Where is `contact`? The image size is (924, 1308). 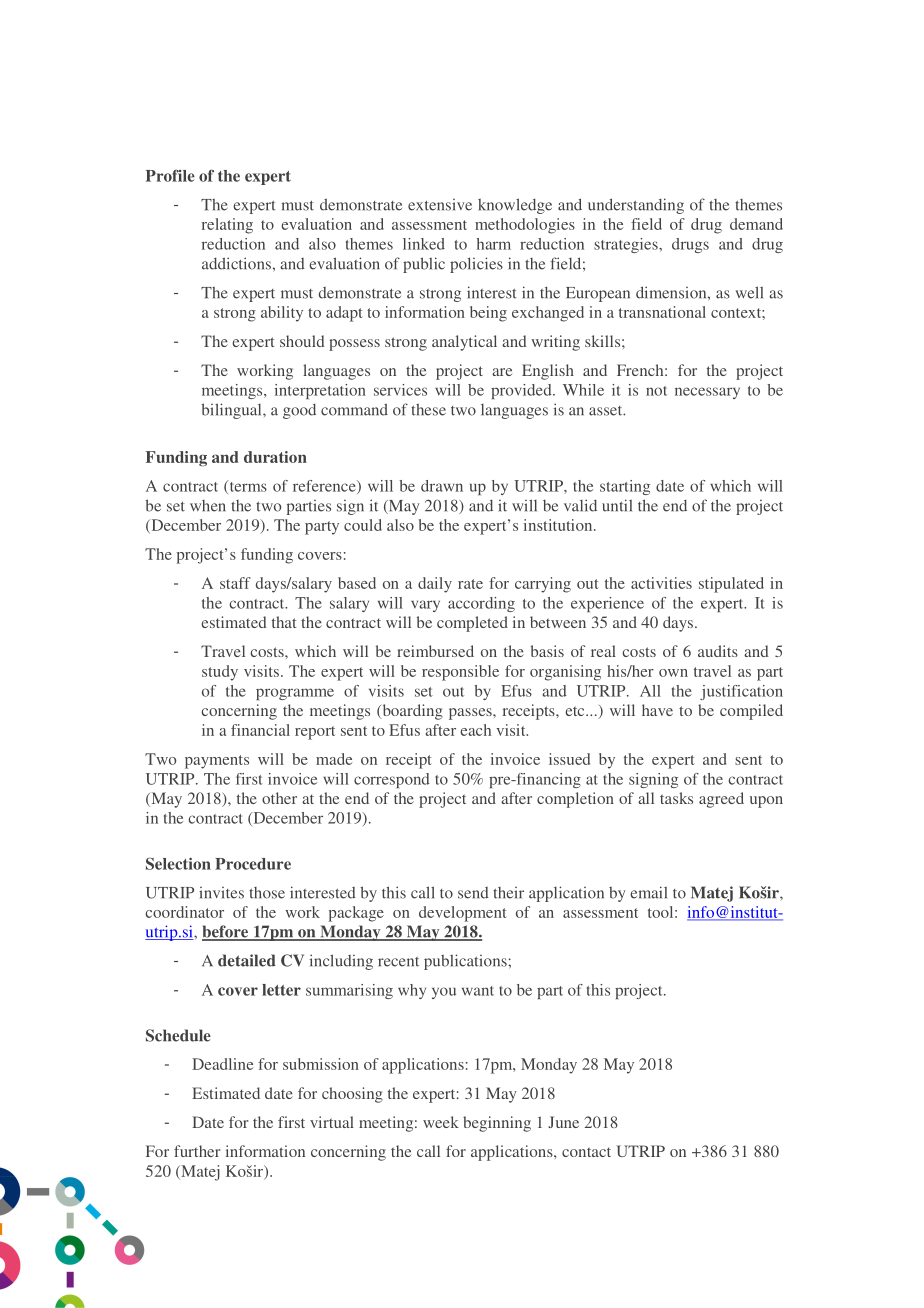 contact is located at coordinates (586, 1152).
